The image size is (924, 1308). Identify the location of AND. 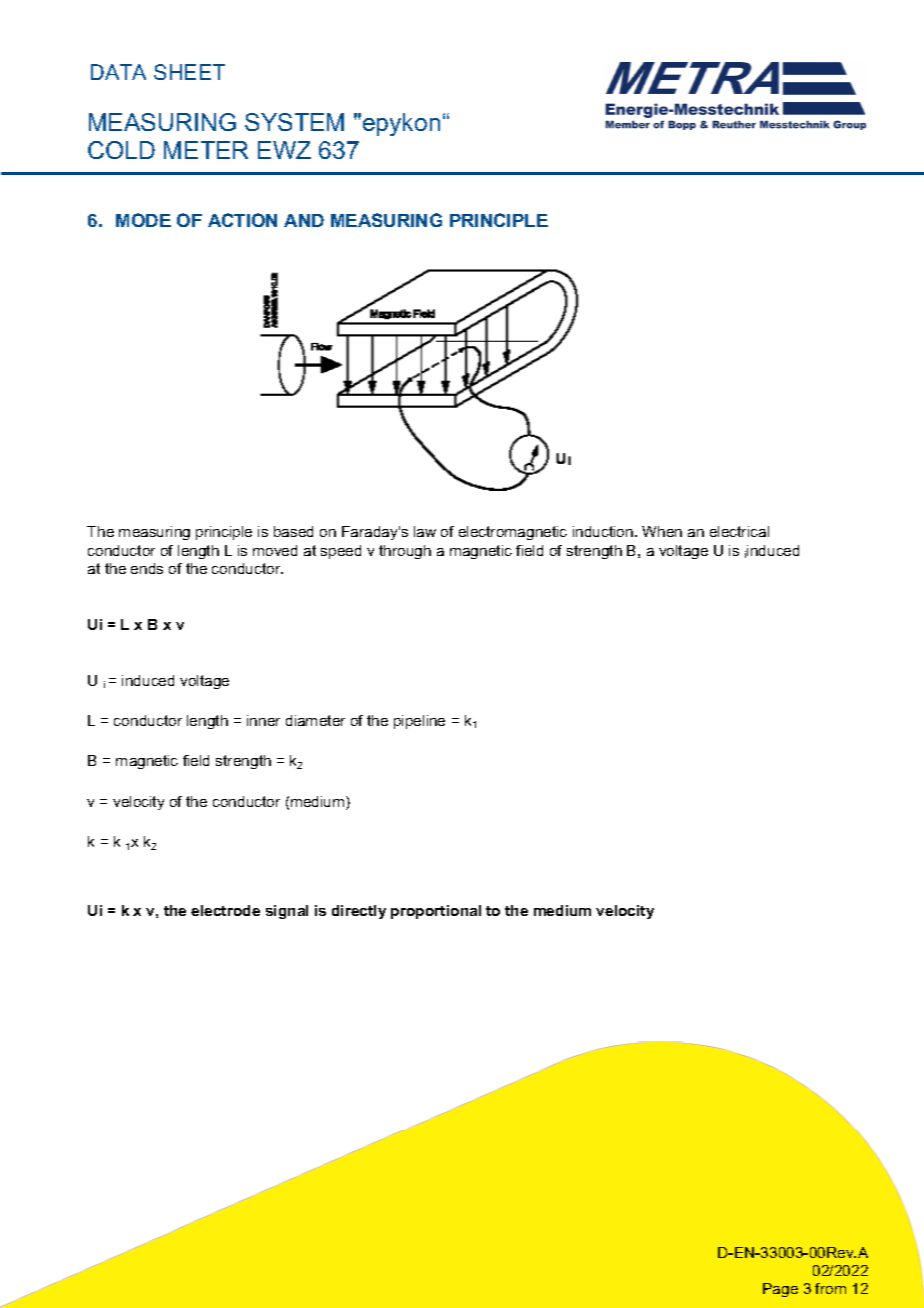
(304, 220).
